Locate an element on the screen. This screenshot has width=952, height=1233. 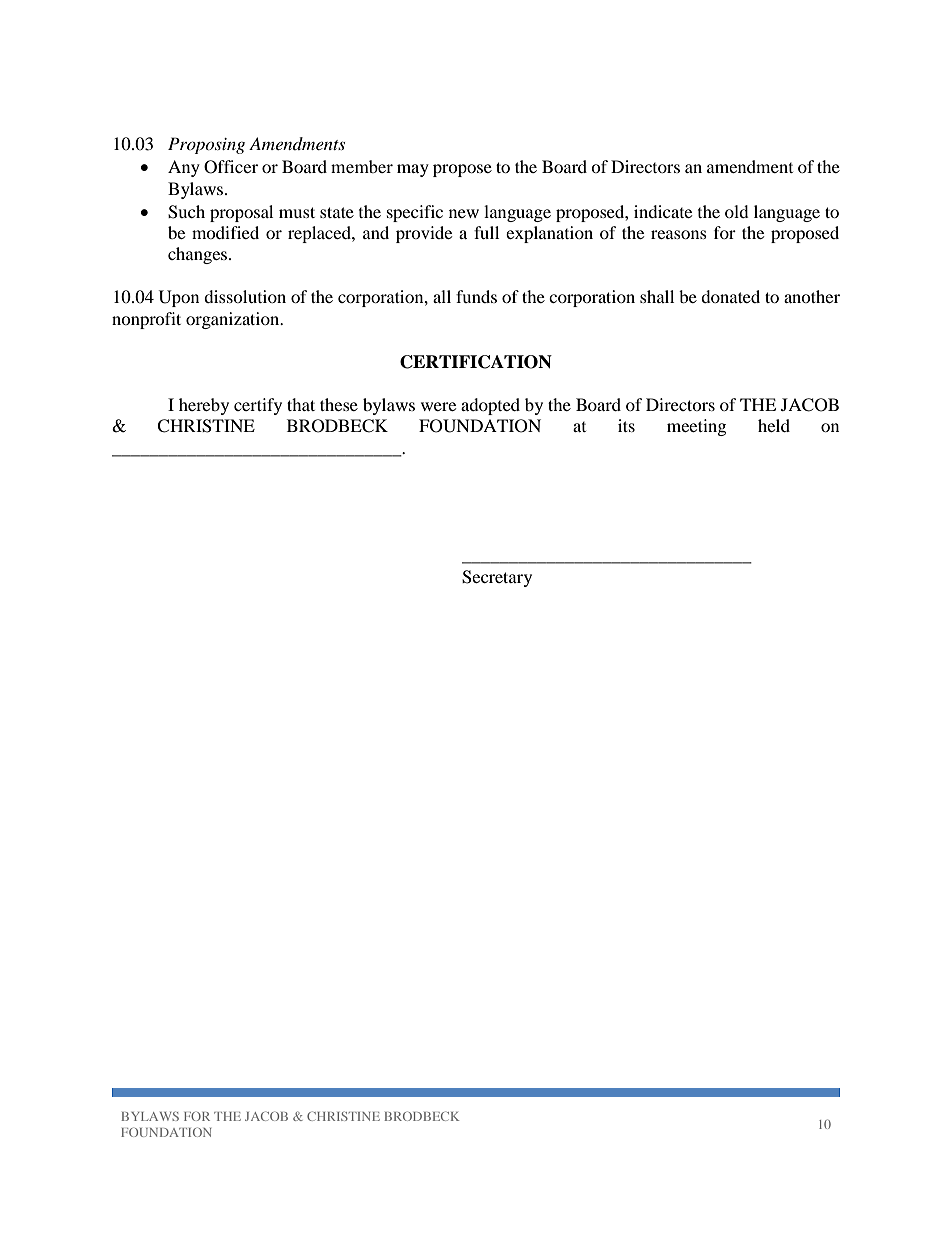
hereby is located at coordinates (204, 406).
